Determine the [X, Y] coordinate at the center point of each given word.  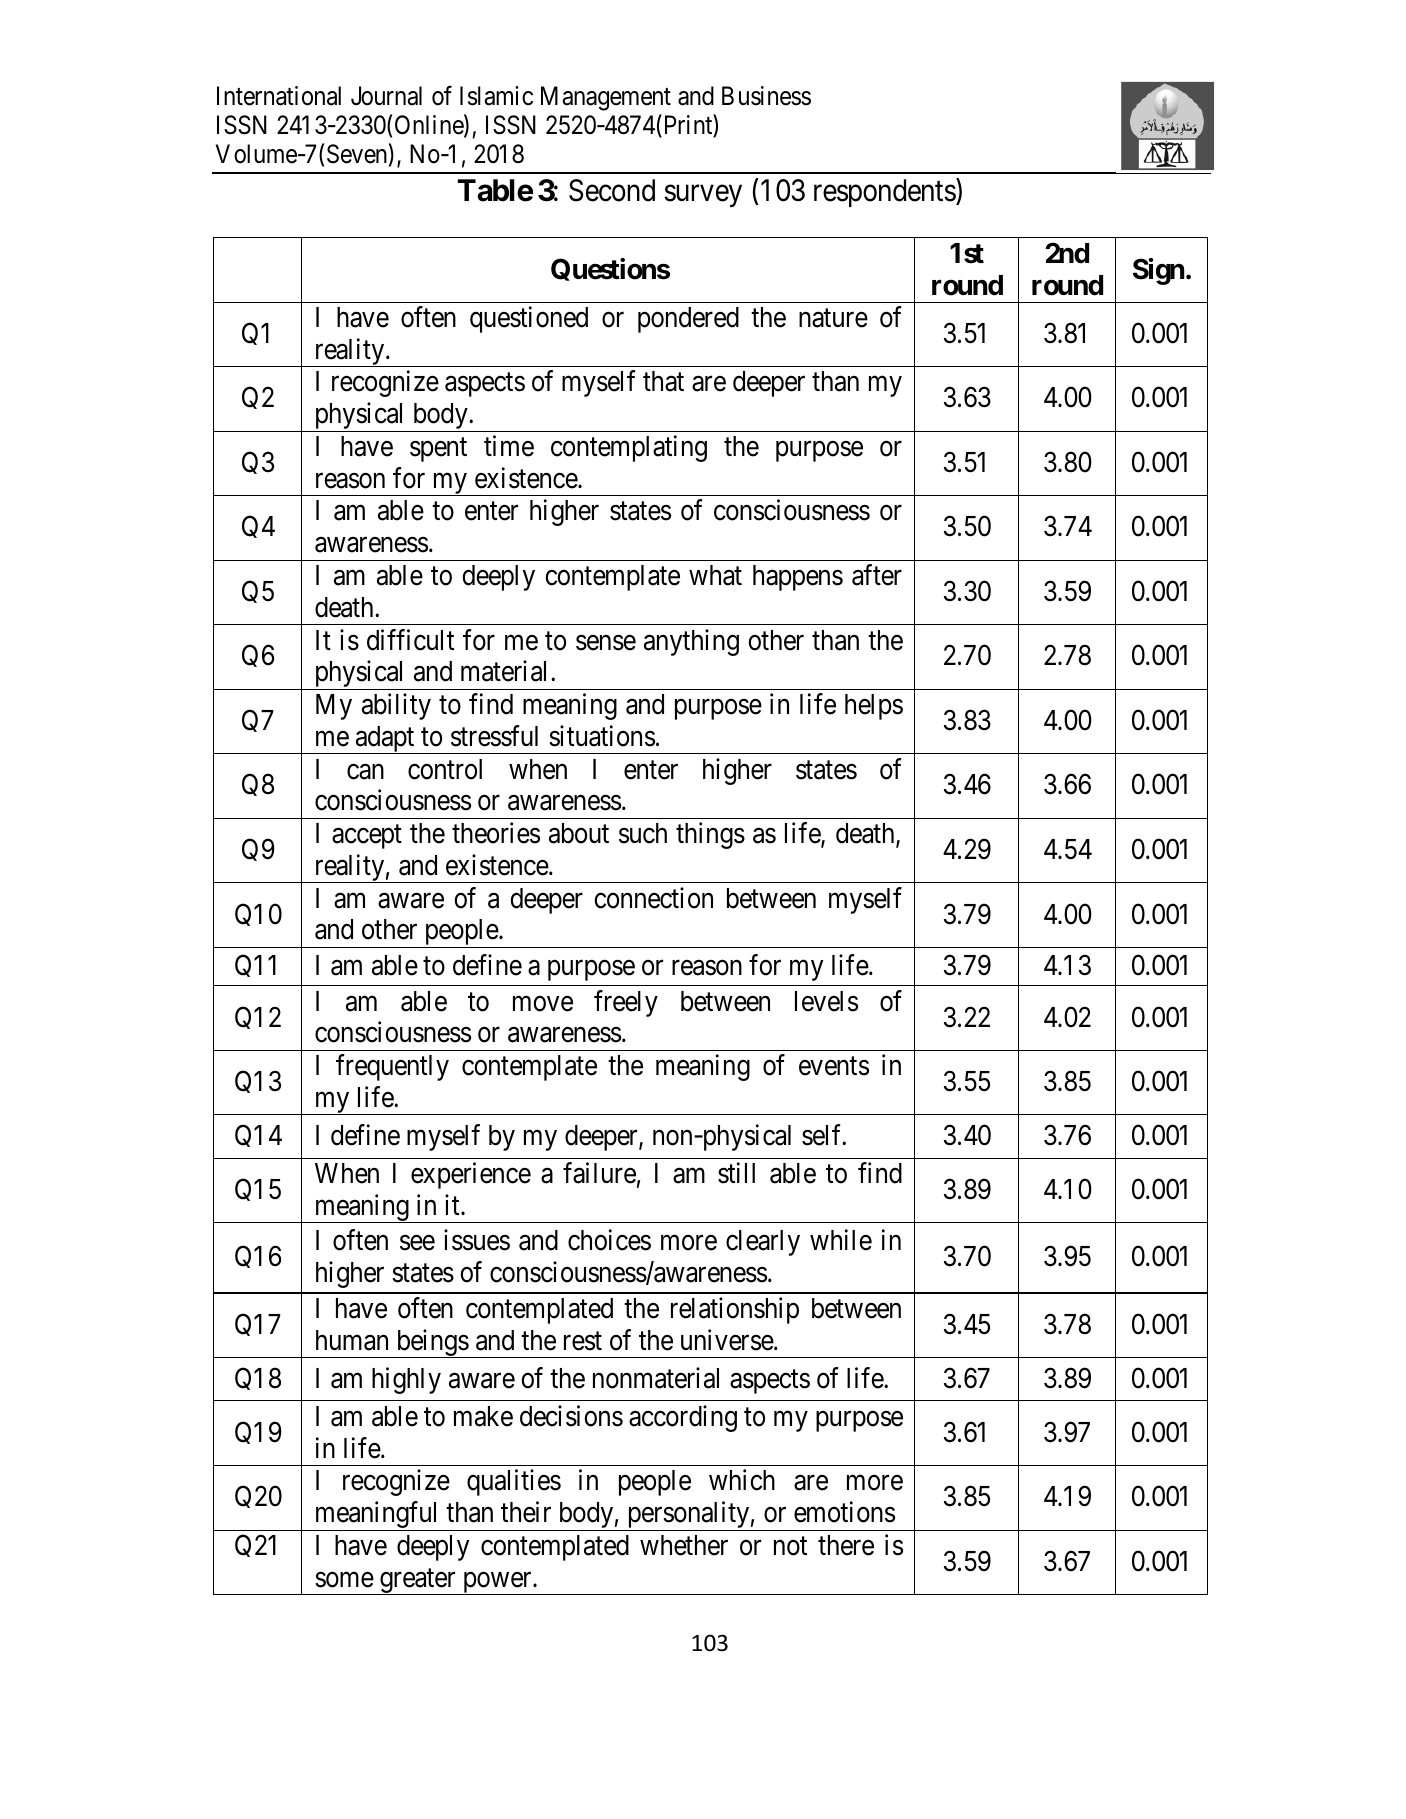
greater [418, 1582]
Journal [386, 96]
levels [826, 1001]
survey [703, 196]
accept [367, 837]
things [710, 835]
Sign [1159, 271]
